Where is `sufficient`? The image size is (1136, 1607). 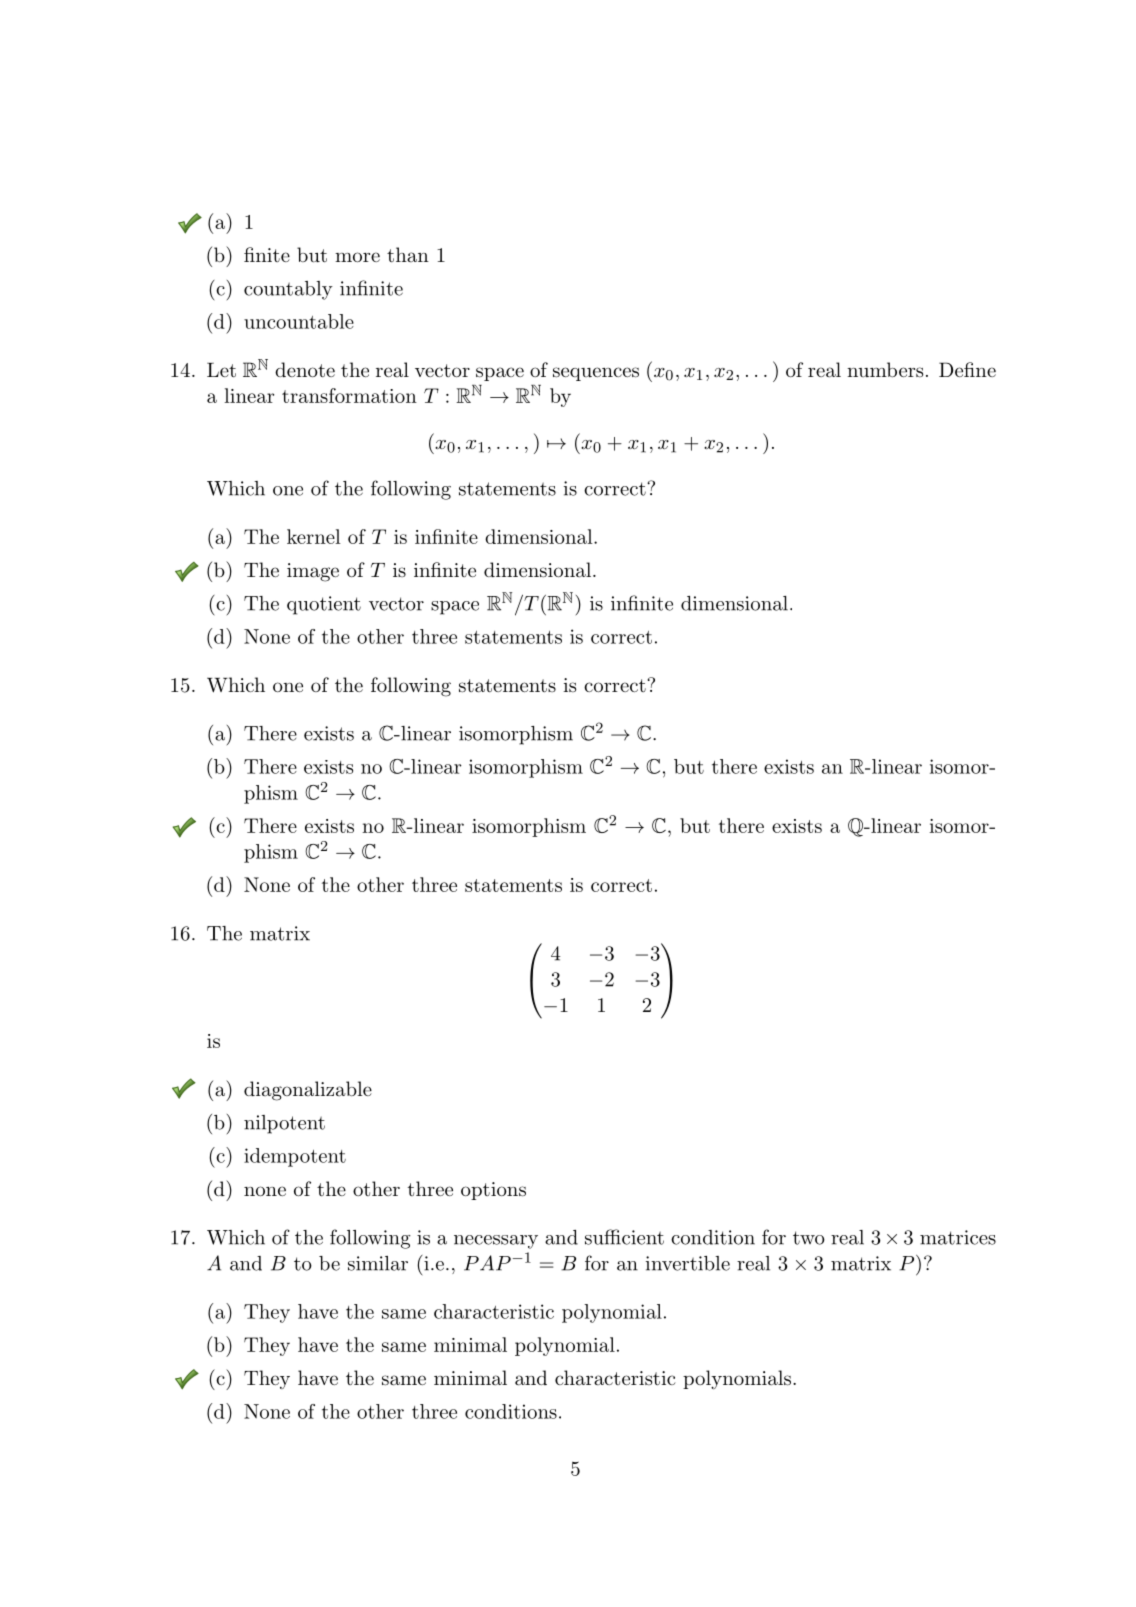
sufficient is located at coordinates (624, 1237).
